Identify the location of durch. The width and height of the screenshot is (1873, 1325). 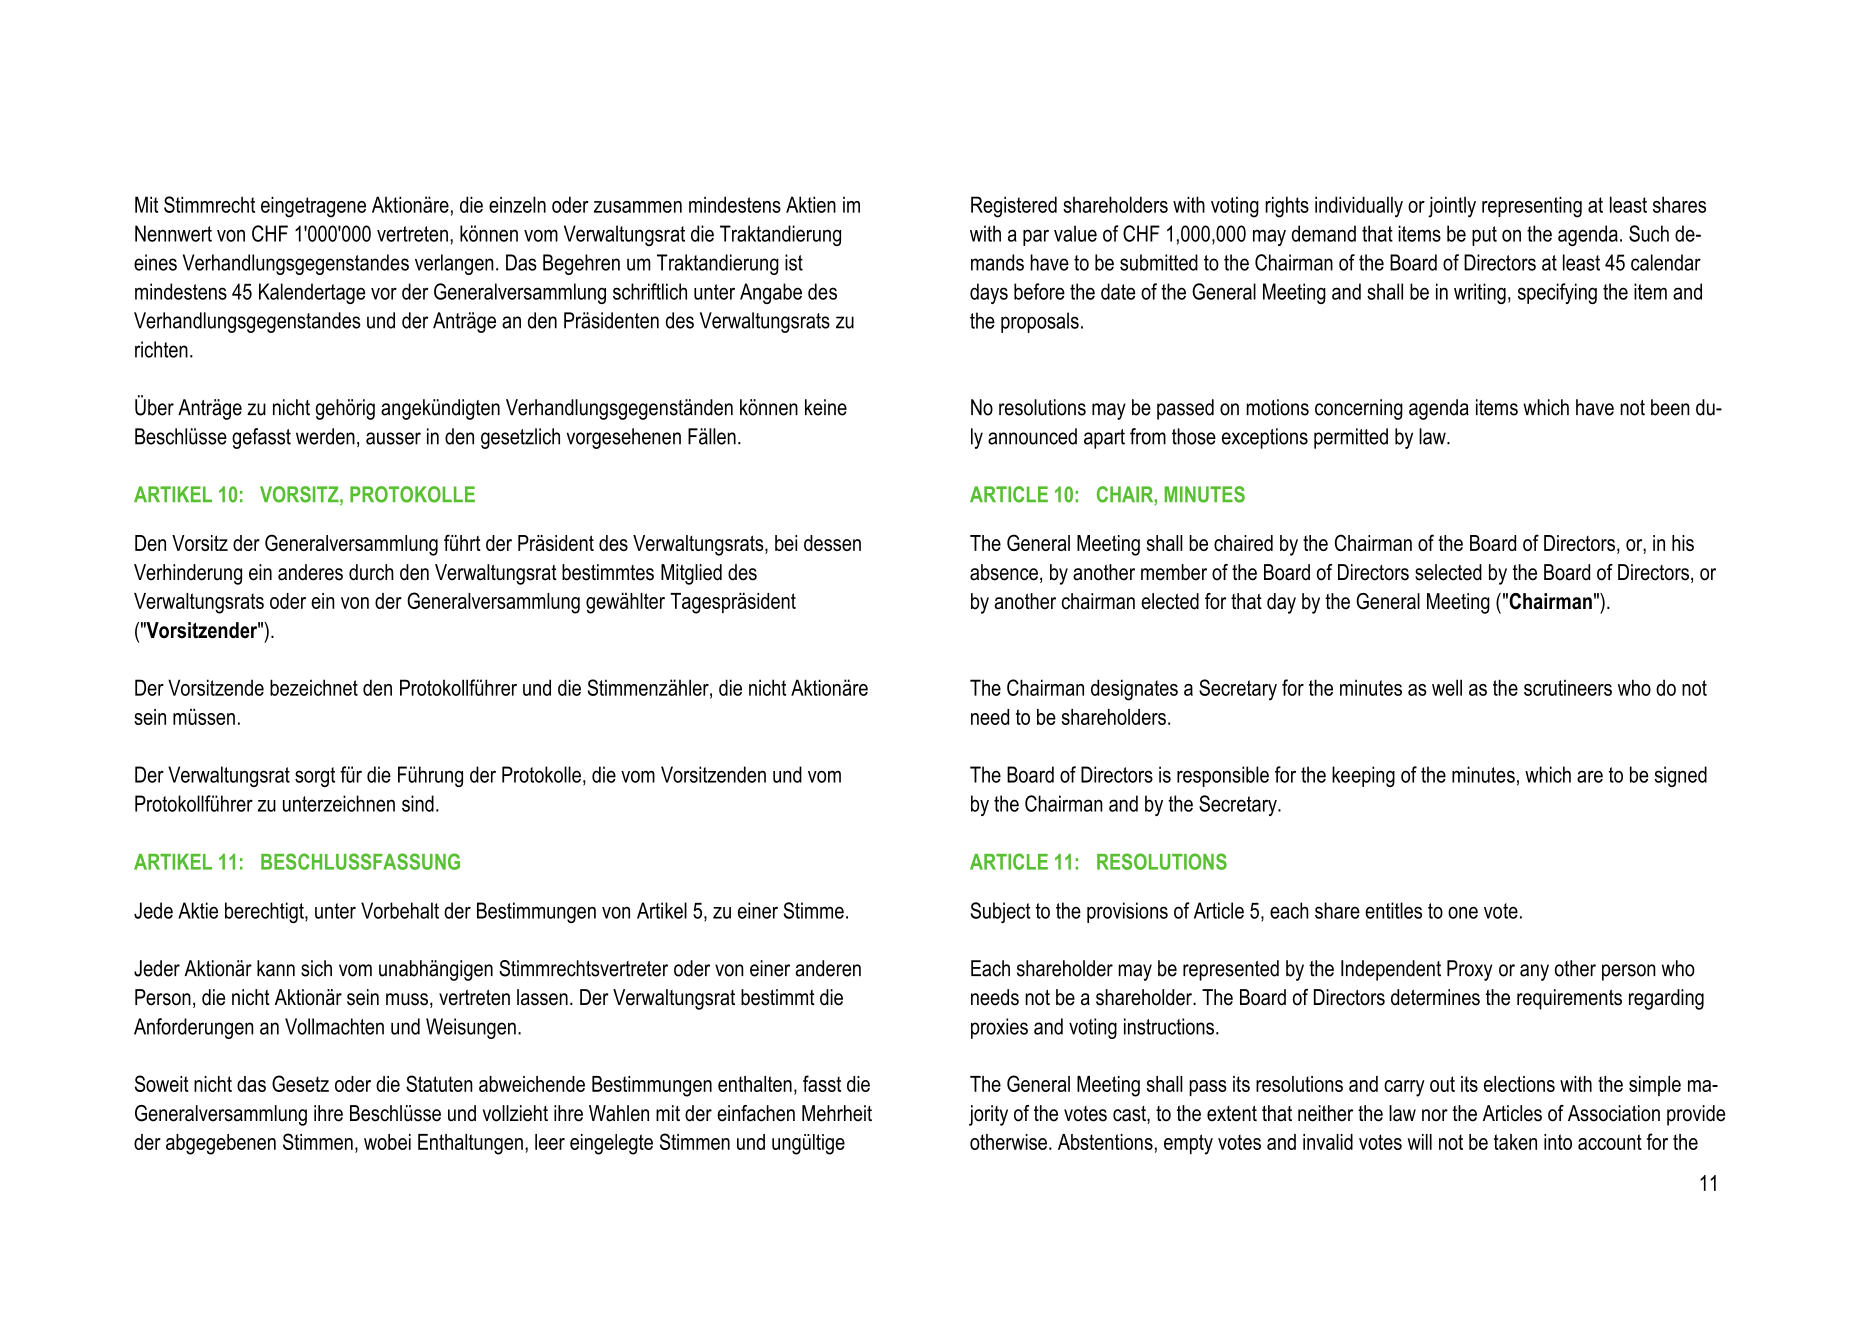
(371, 572).
